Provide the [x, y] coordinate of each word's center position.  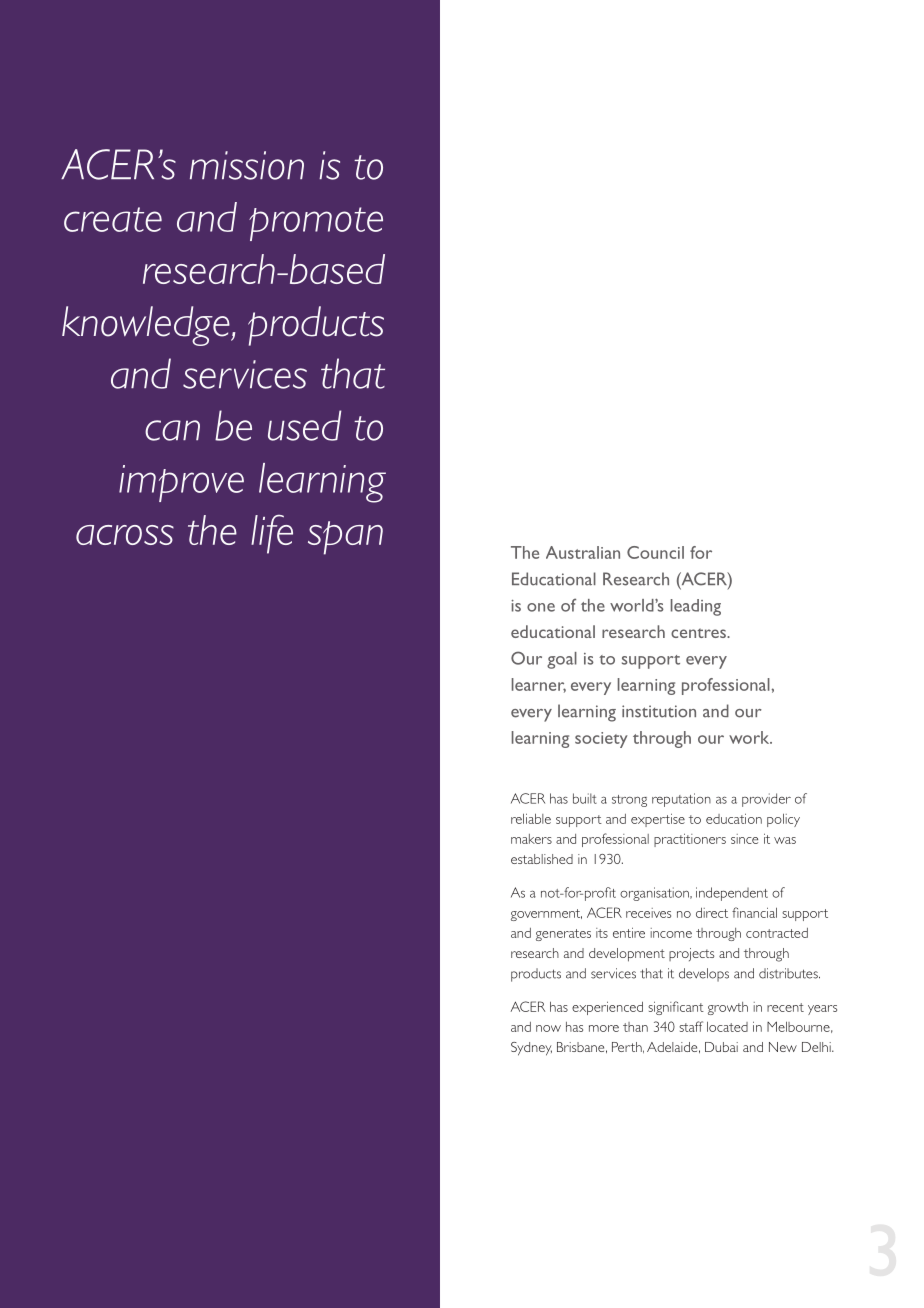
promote [316, 224]
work [750, 737]
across [125, 535]
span [345, 538]
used [304, 425]
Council [655, 552]
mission [247, 165]
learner [539, 685]
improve [181, 483]
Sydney [531, 1049]
